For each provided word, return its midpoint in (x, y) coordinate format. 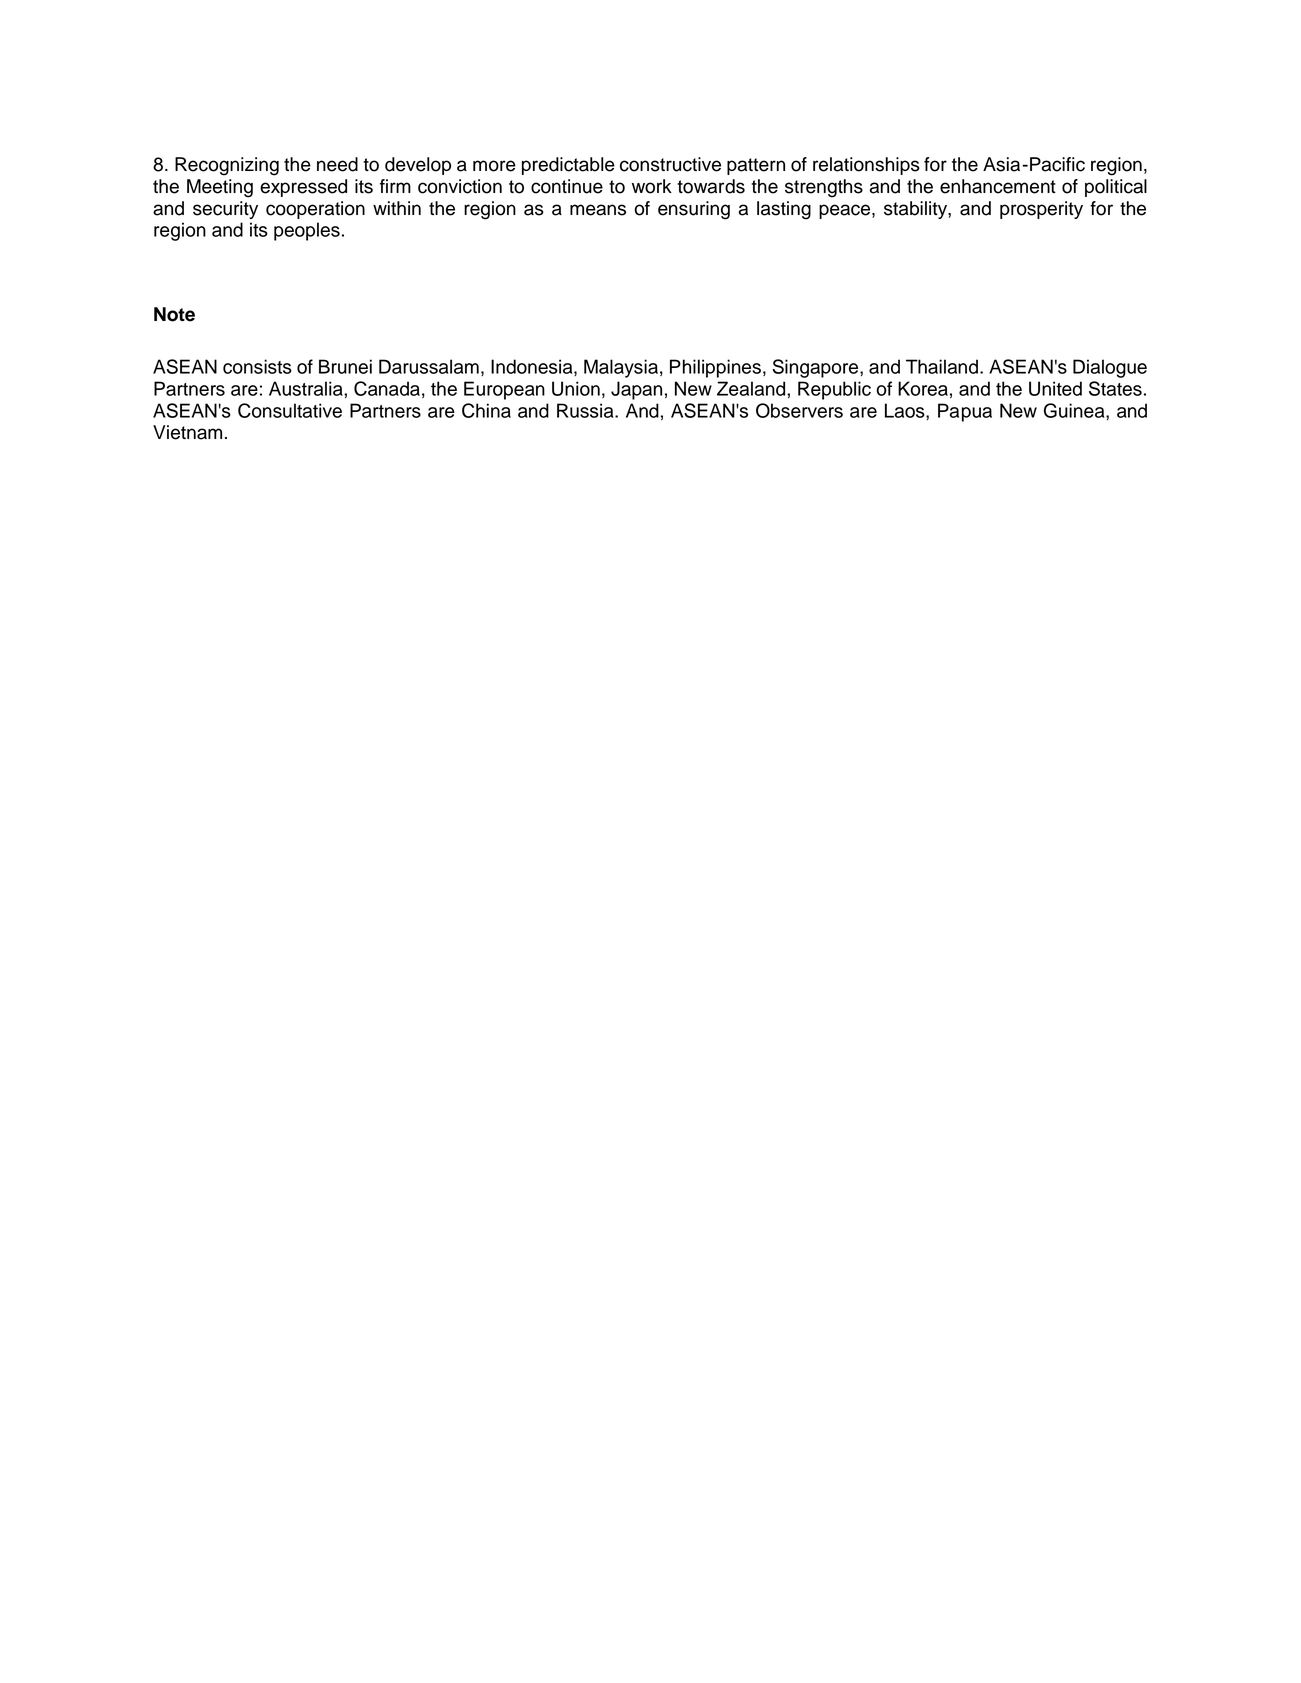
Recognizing (227, 166)
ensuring (694, 210)
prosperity (1041, 210)
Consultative (290, 410)
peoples (307, 231)
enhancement (998, 186)
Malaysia (621, 368)
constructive (670, 164)
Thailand (942, 366)
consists (257, 366)
